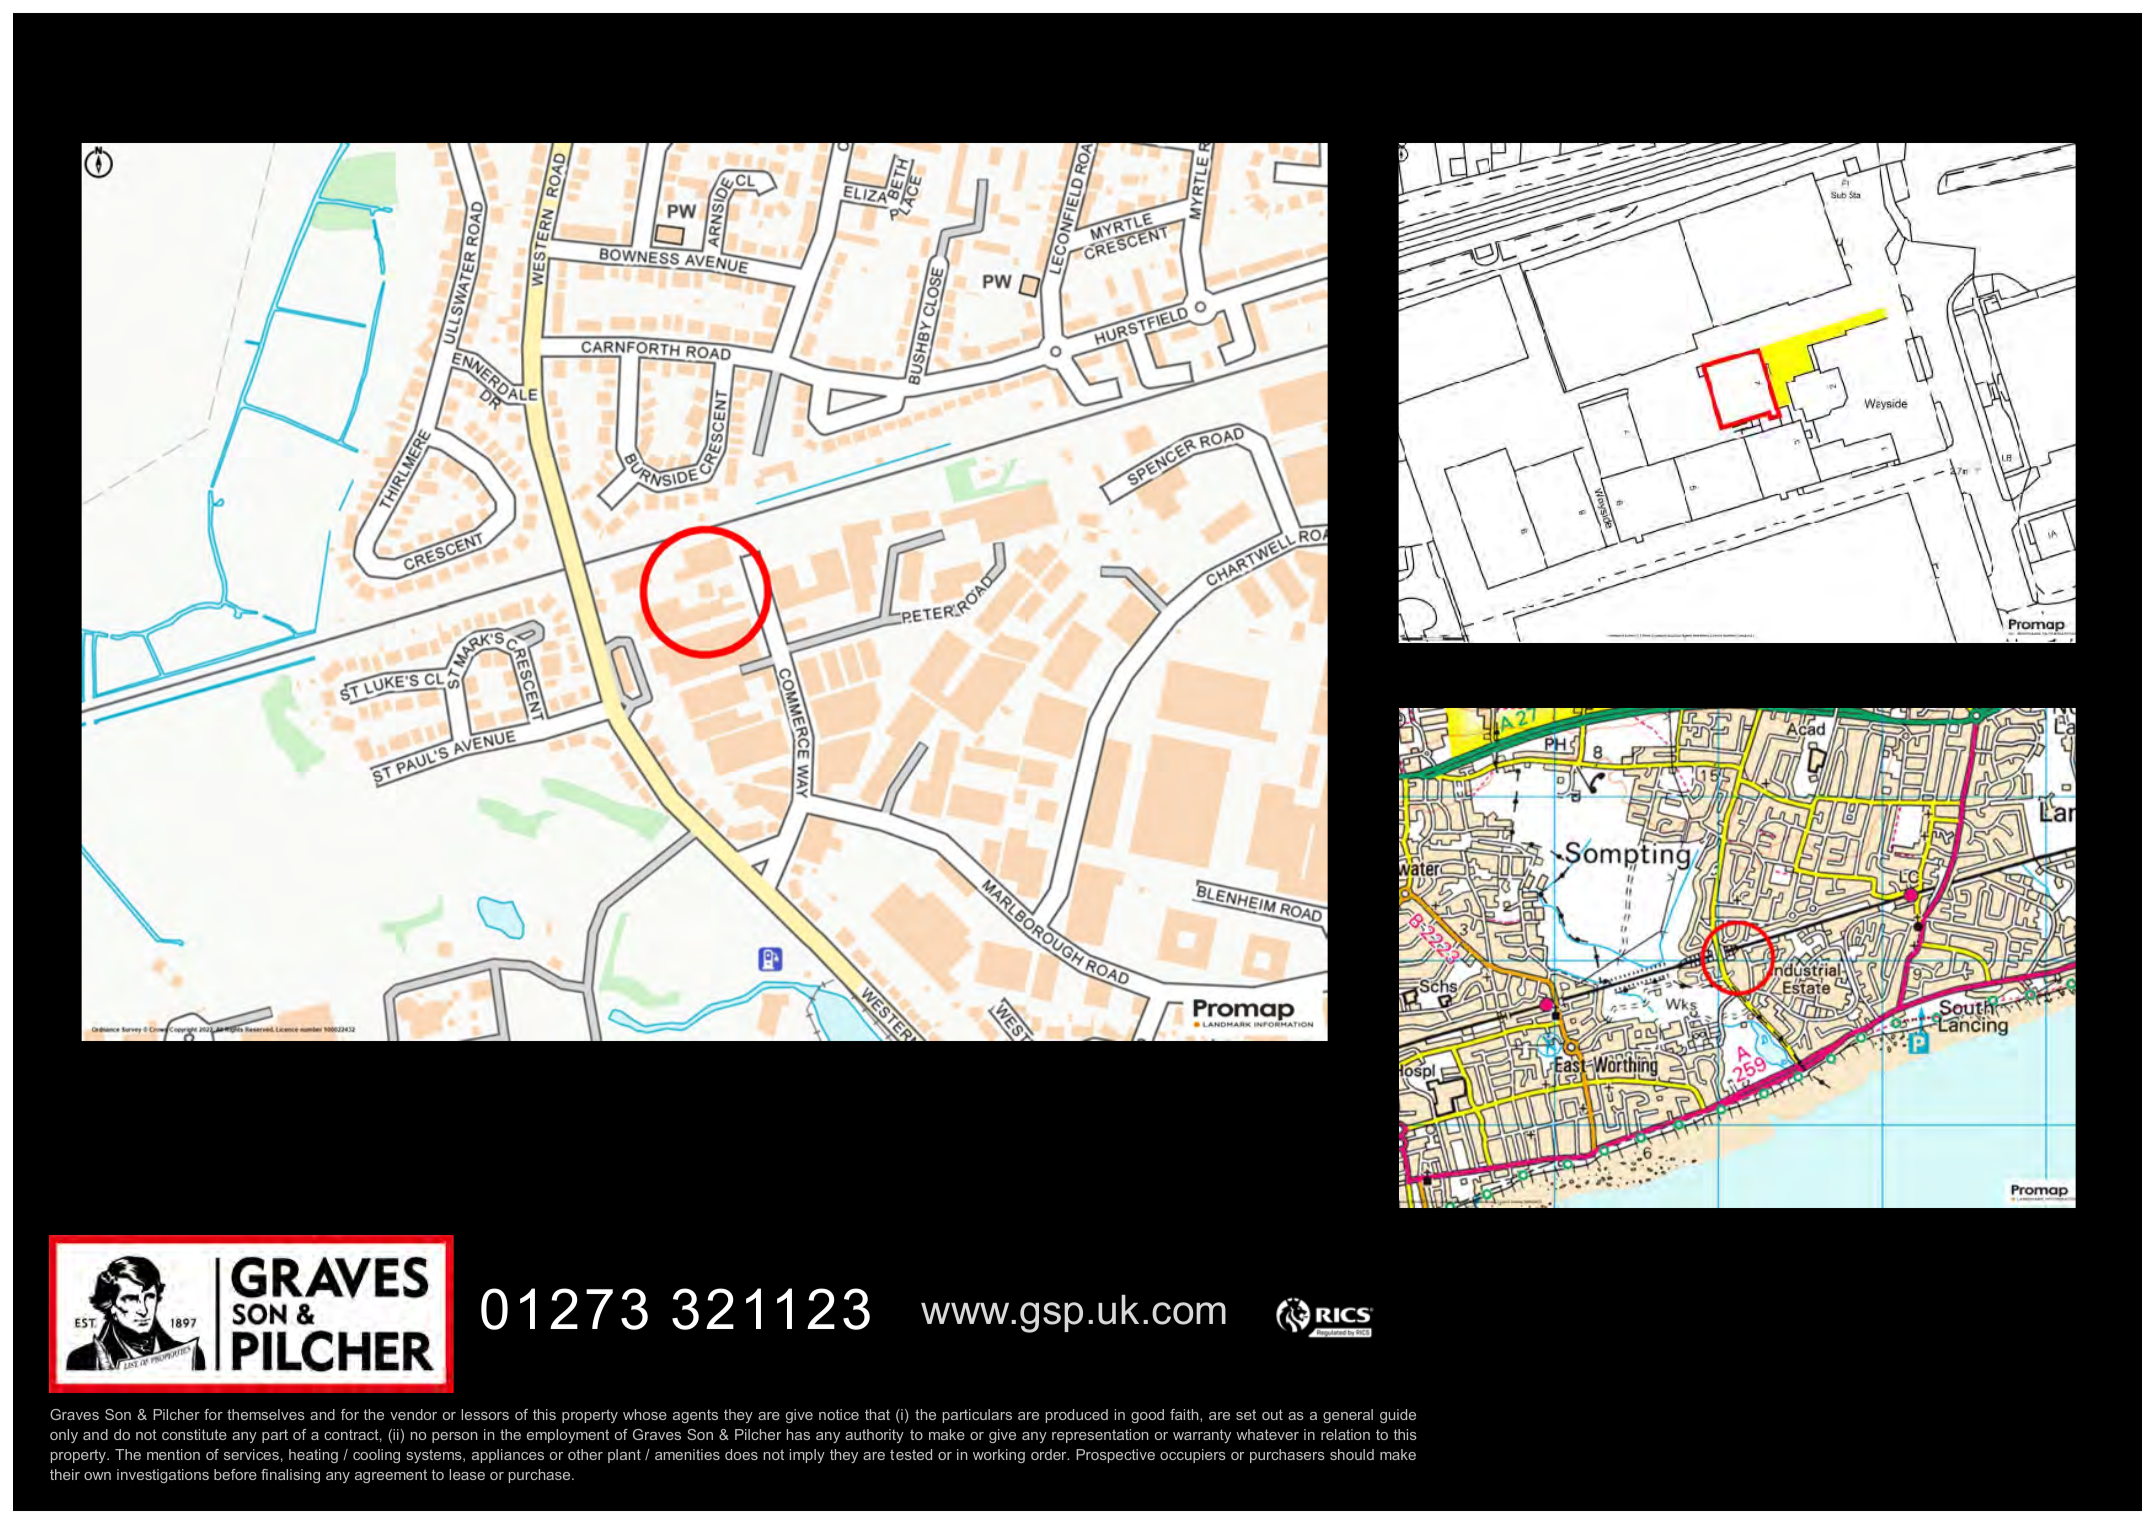 This screenshot has width=2155, height=1524. Describe the element at coordinates (1115, 1456) in the screenshot. I see `Prospective` at that location.
